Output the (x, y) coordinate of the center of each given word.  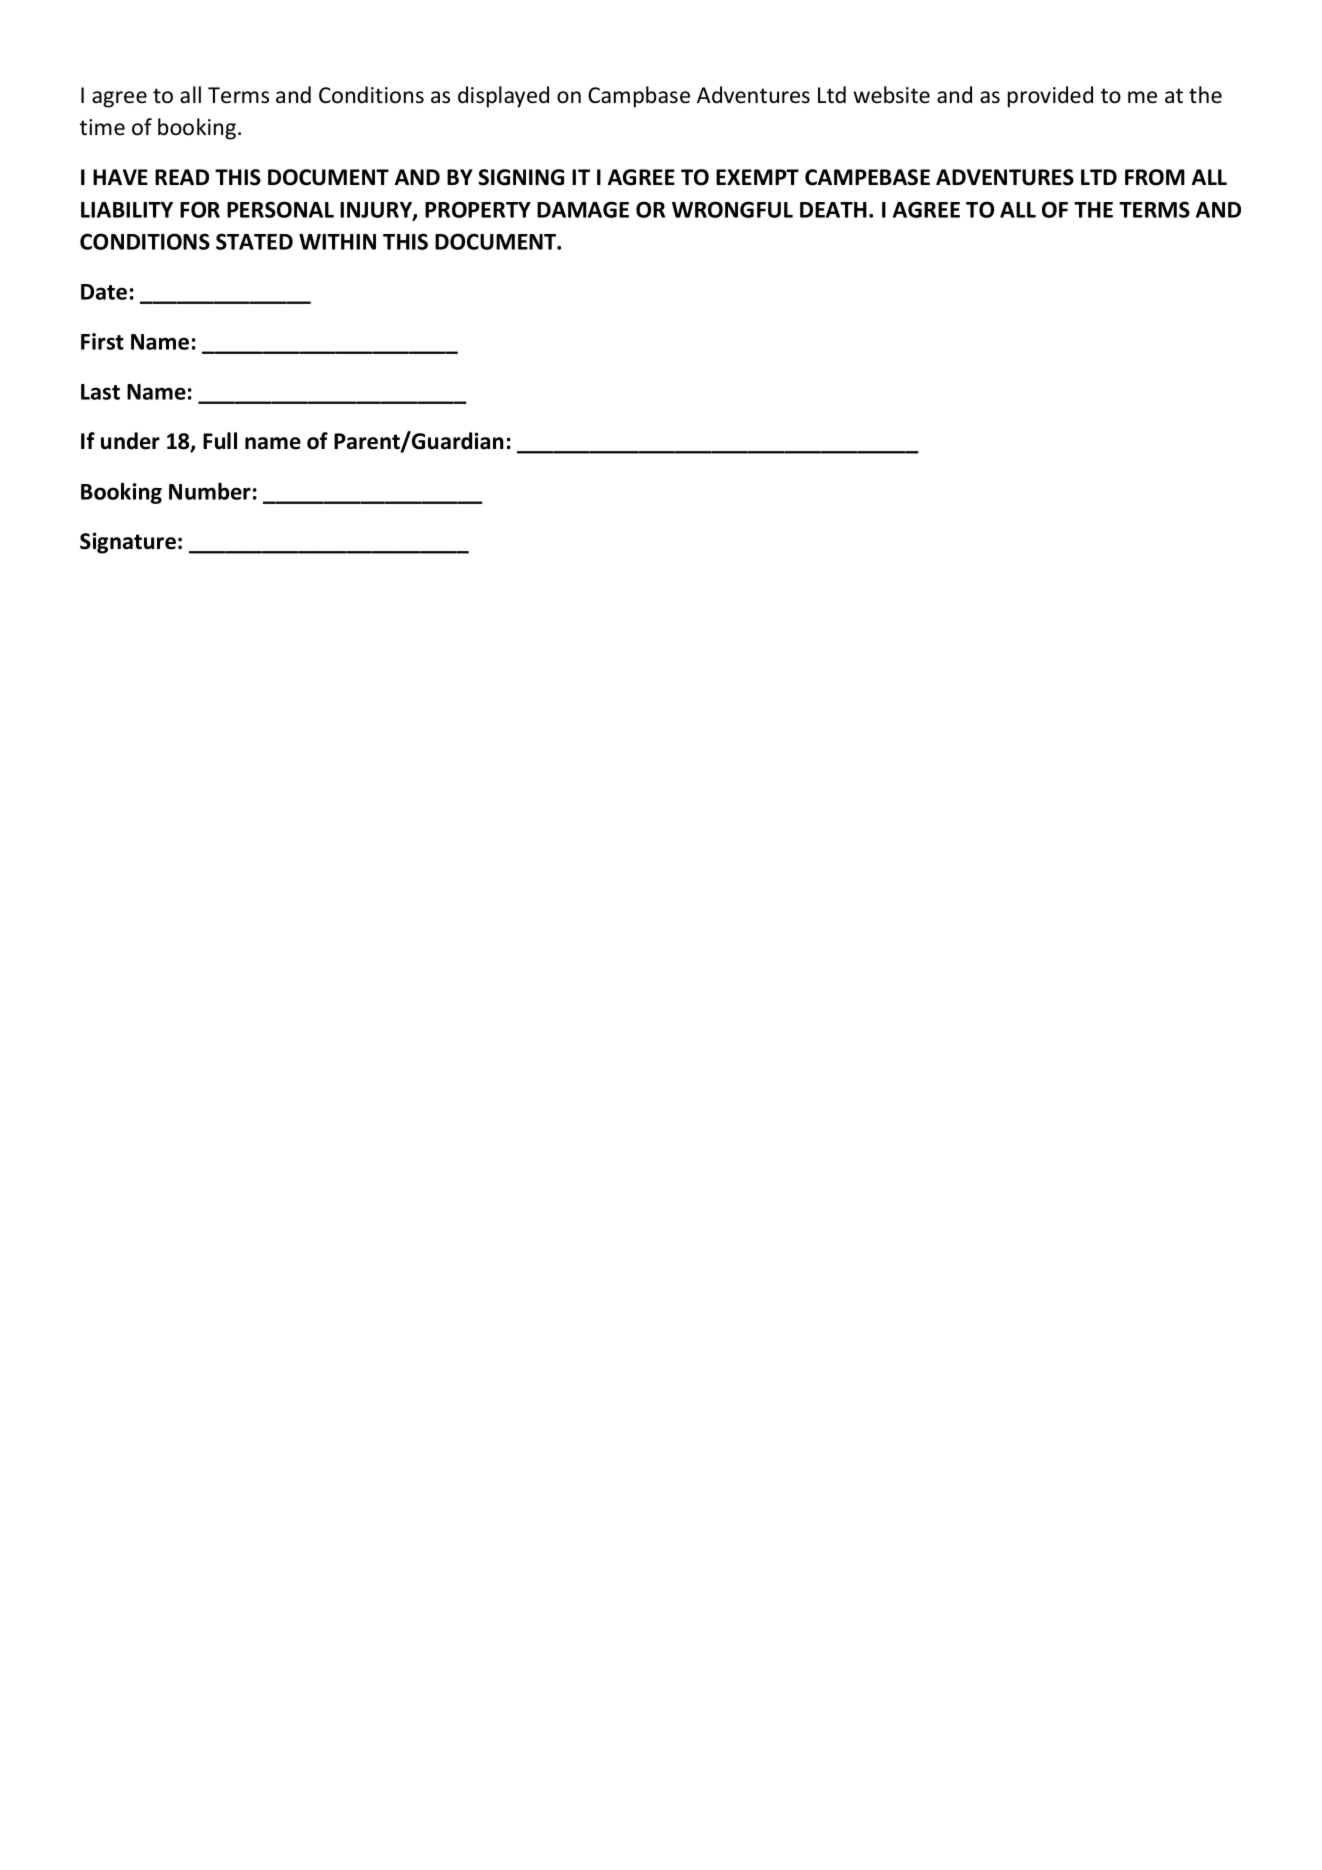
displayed (503, 97)
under (130, 441)
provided (1050, 97)
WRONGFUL (732, 209)
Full (220, 441)
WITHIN (337, 242)
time (102, 127)
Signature (128, 543)
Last (100, 392)
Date (104, 292)
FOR (200, 209)
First (102, 341)
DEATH (833, 210)
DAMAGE (583, 209)
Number (210, 491)
